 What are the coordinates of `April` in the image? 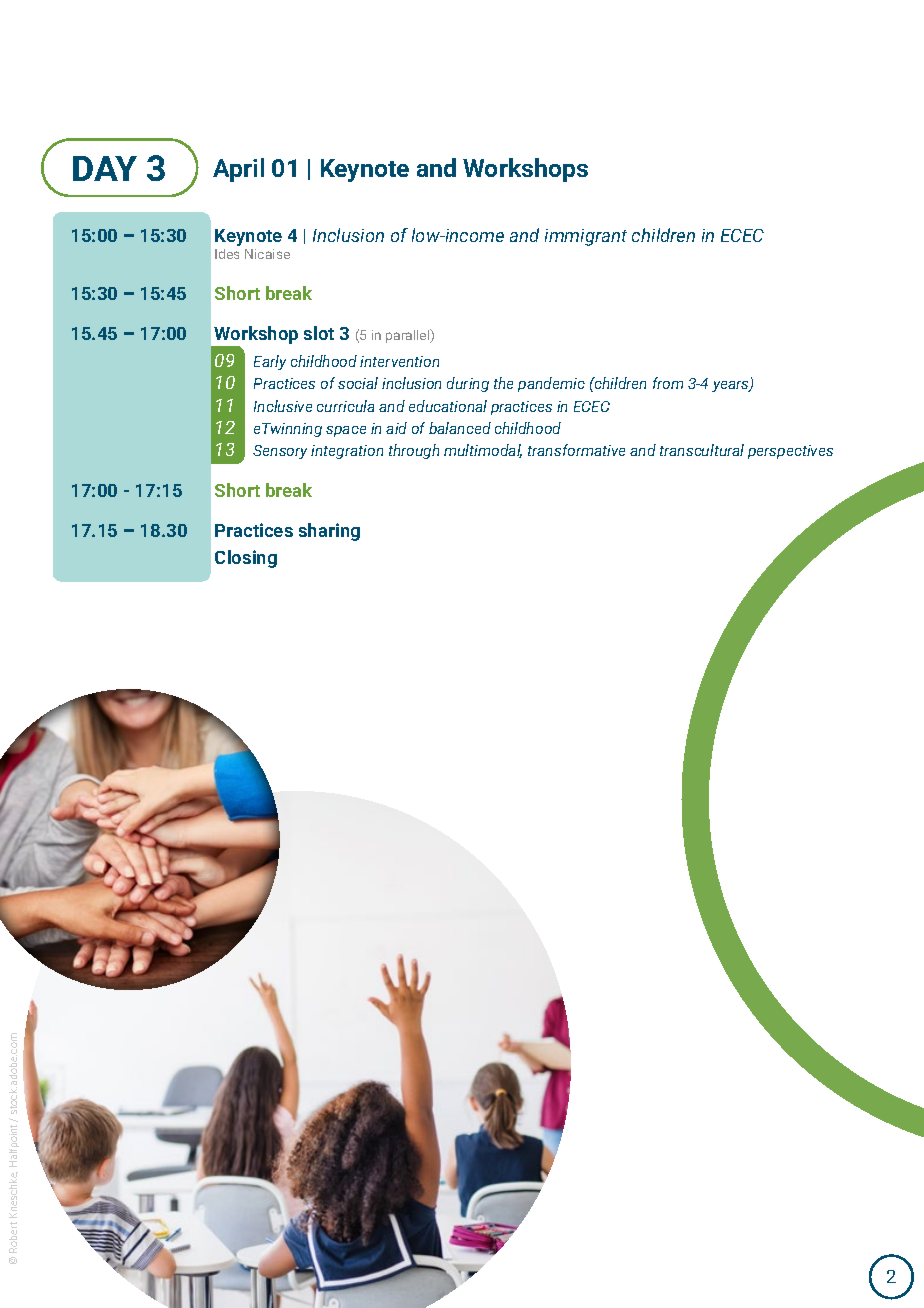 It's located at (238, 170).
